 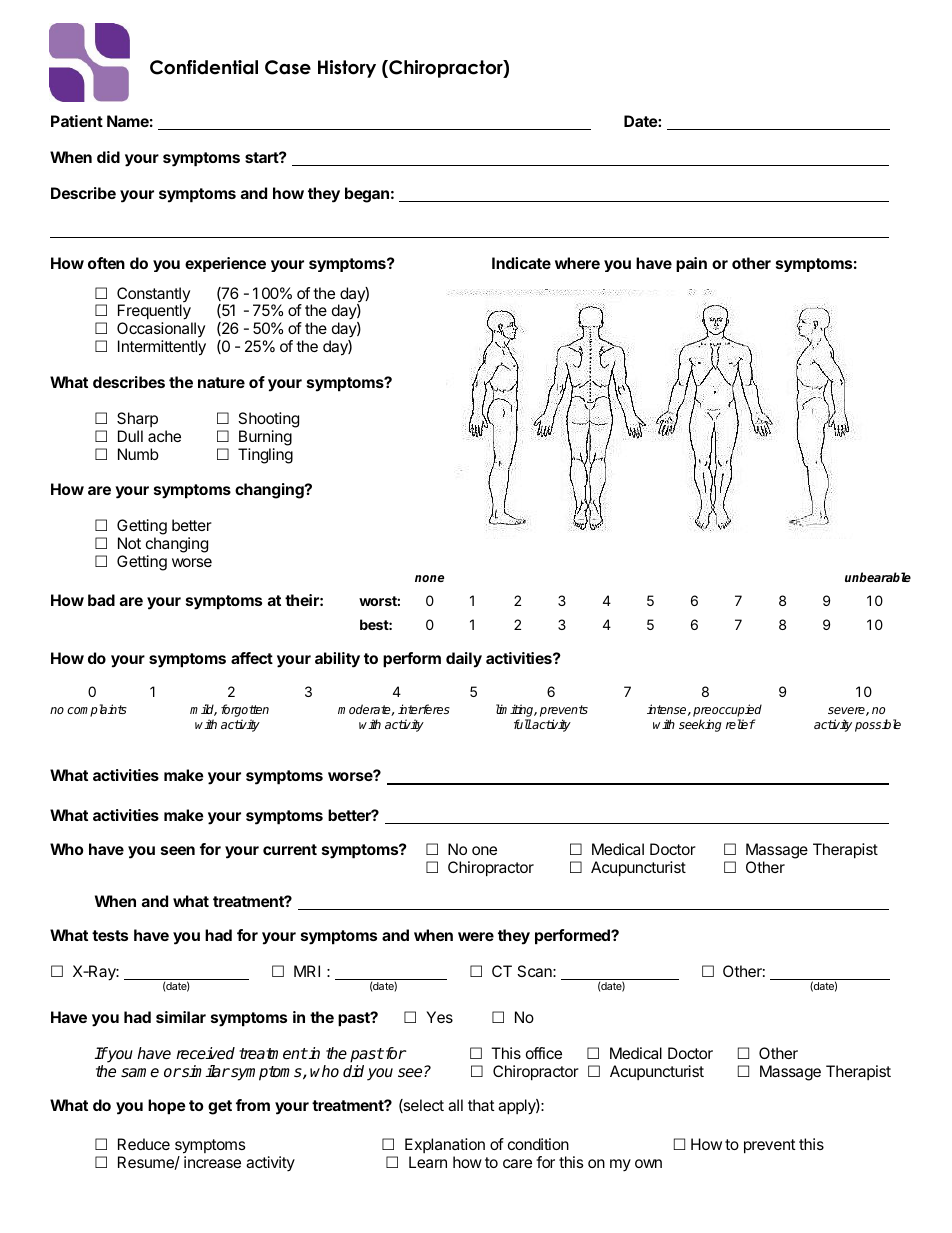 What do you see at coordinates (347, 69) in the document?
I see `History` at bounding box center [347, 69].
